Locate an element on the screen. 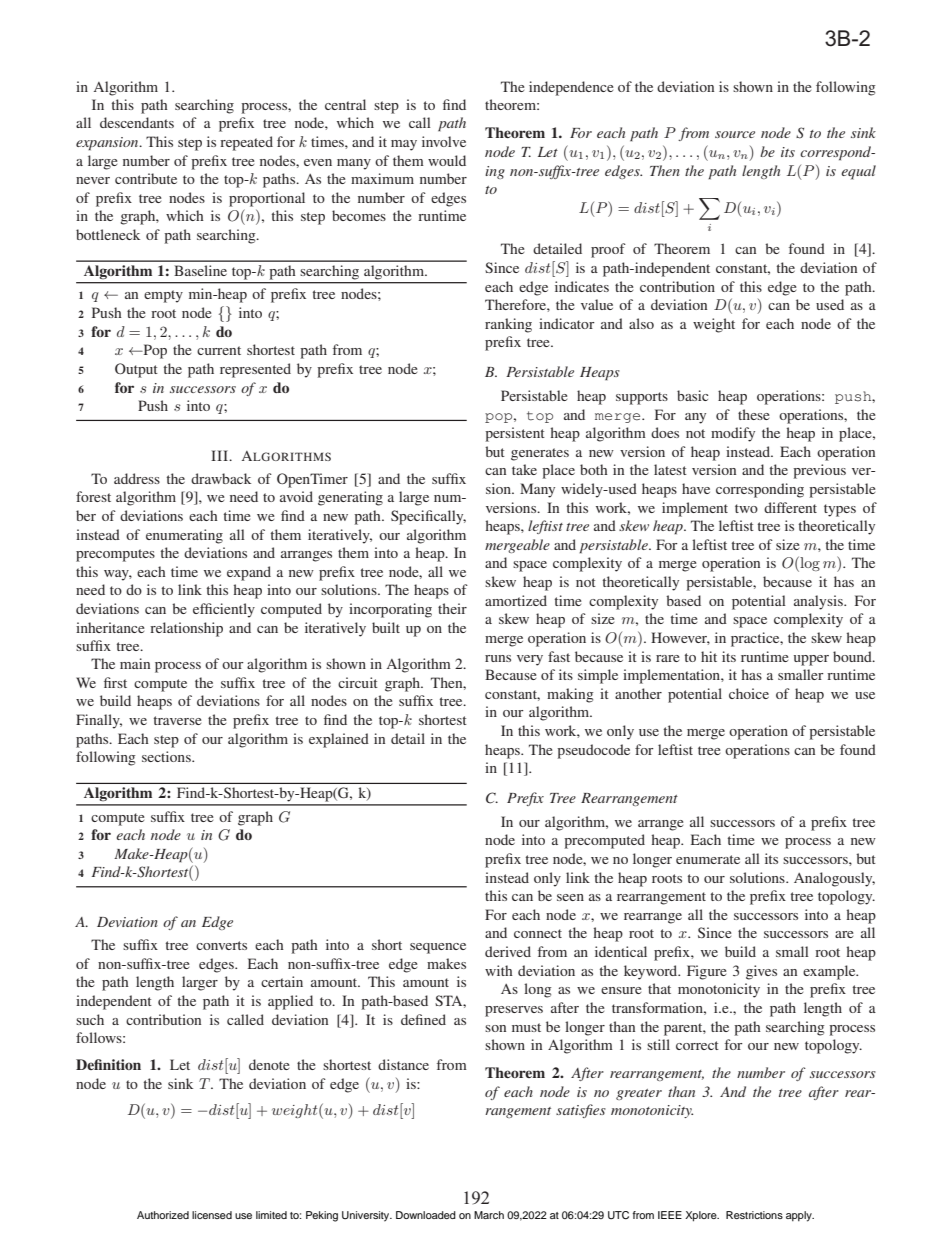 The width and height of the screenshot is (952, 1233). enumerating is located at coordinates (184, 536).
